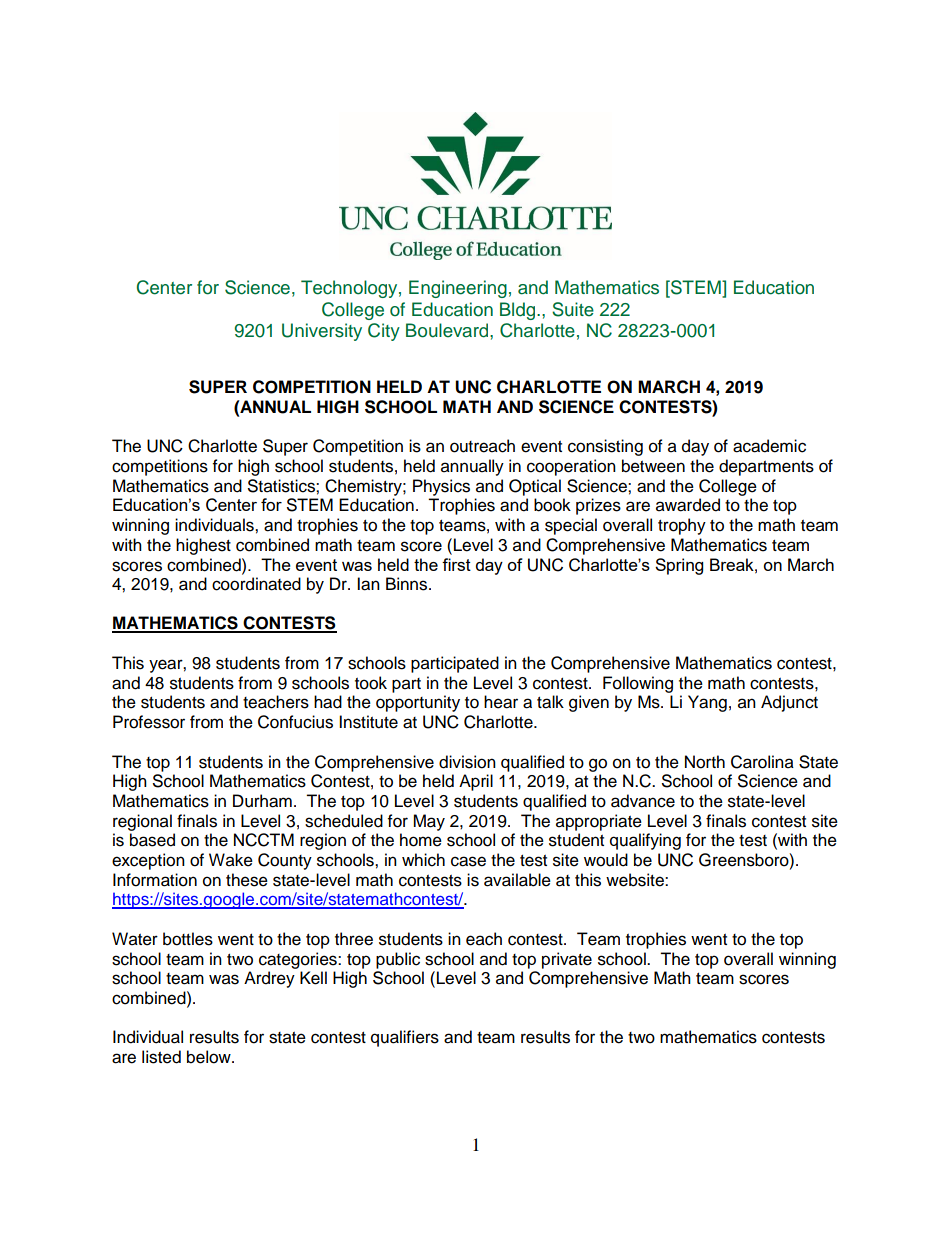 The image size is (952, 1233). What do you see at coordinates (501, 702) in the image?
I see `hear` at bounding box center [501, 702].
